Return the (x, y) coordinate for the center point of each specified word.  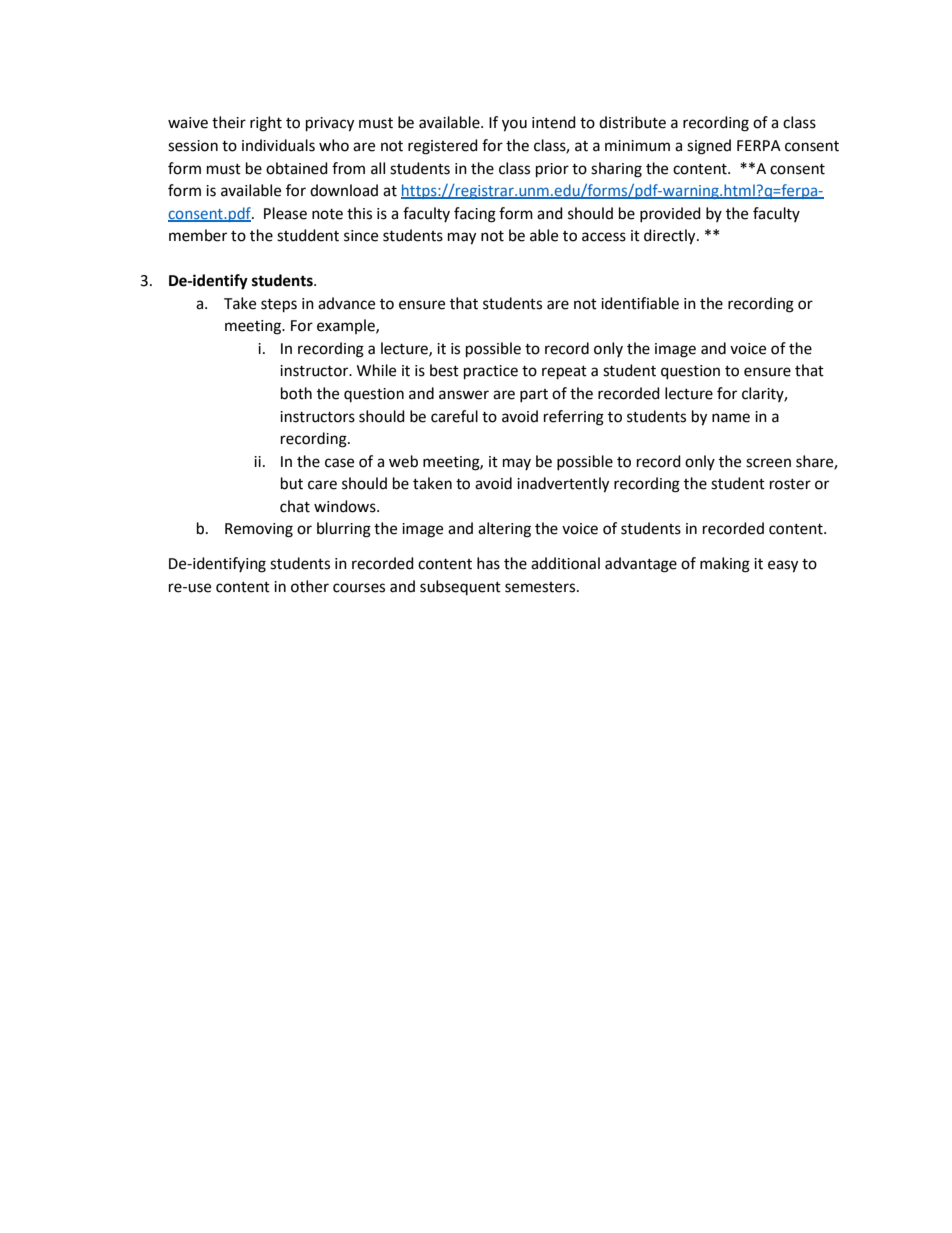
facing (475, 215)
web (403, 461)
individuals (278, 145)
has (488, 563)
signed (709, 147)
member (198, 235)
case (339, 463)
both (296, 393)
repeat (564, 373)
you (514, 125)
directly (671, 237)
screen (768, 463)
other (310, 586)
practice (491, 372)
